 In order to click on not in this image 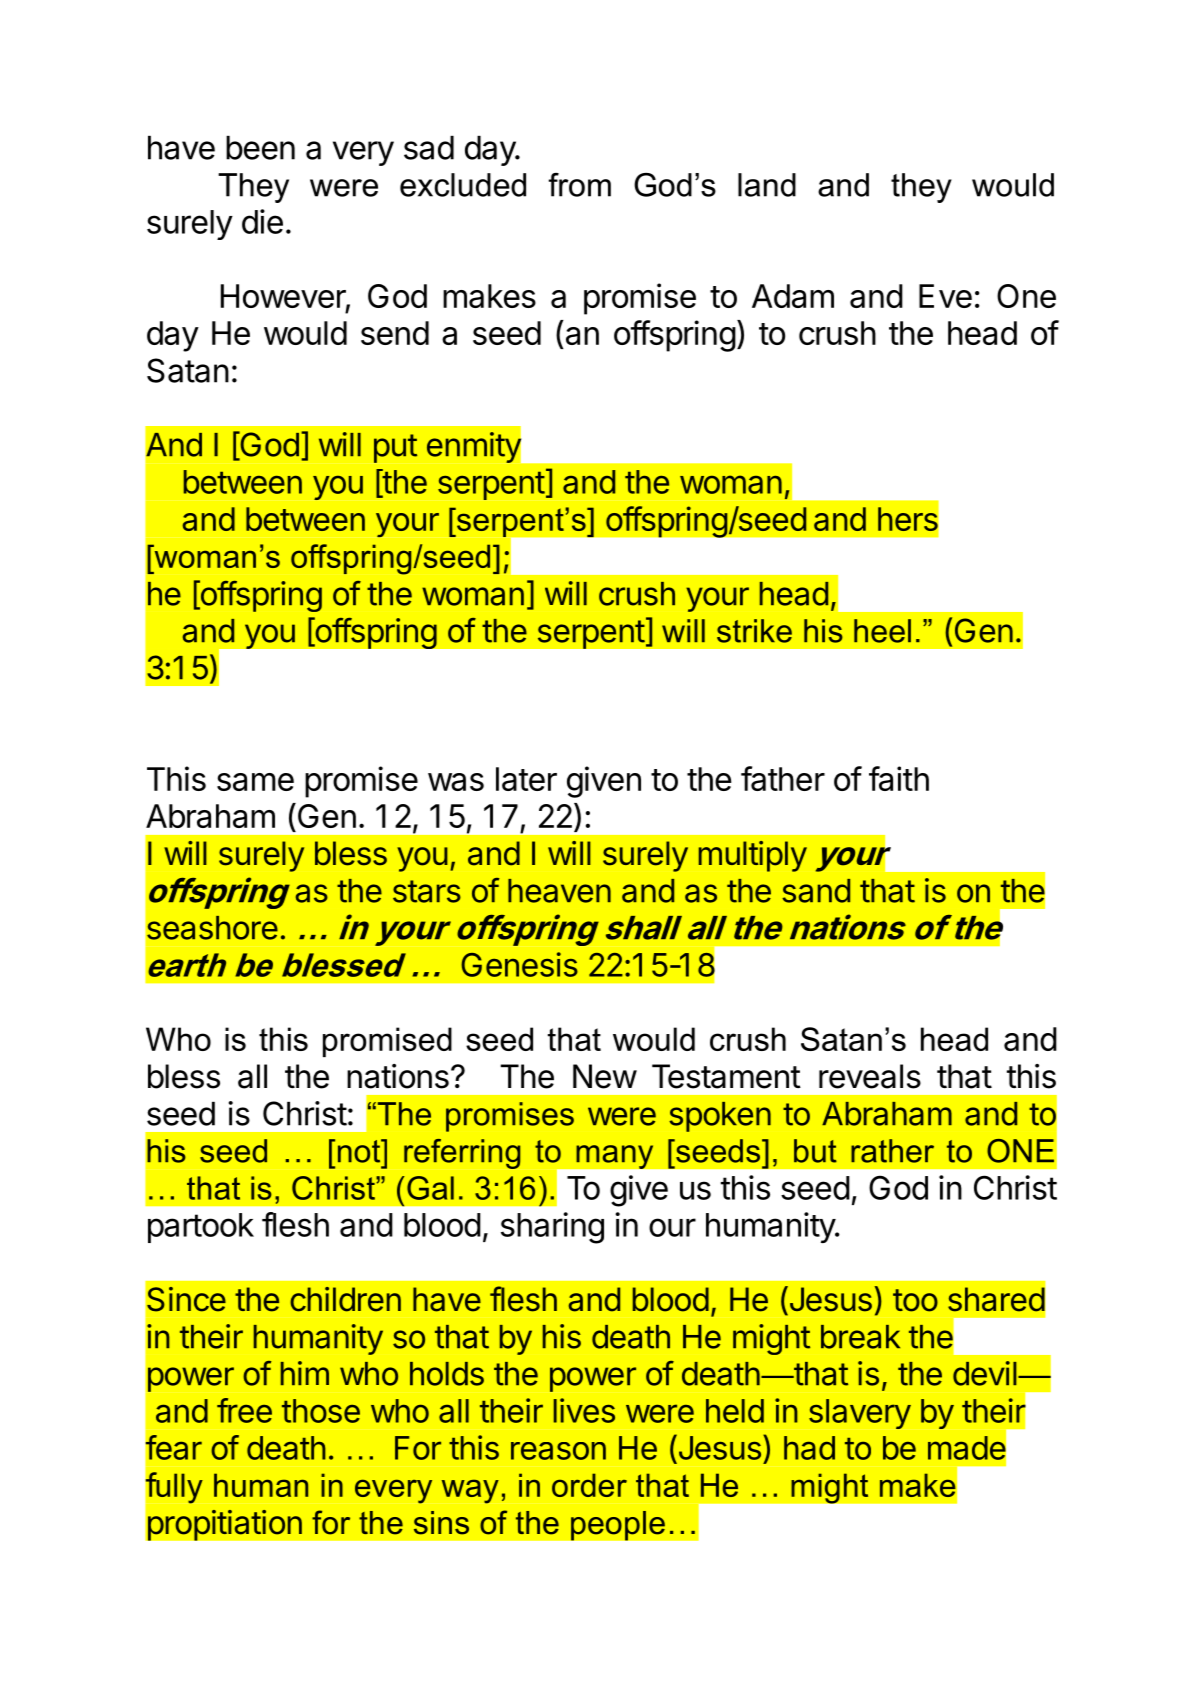, I will do `click(360, 1151)`.
